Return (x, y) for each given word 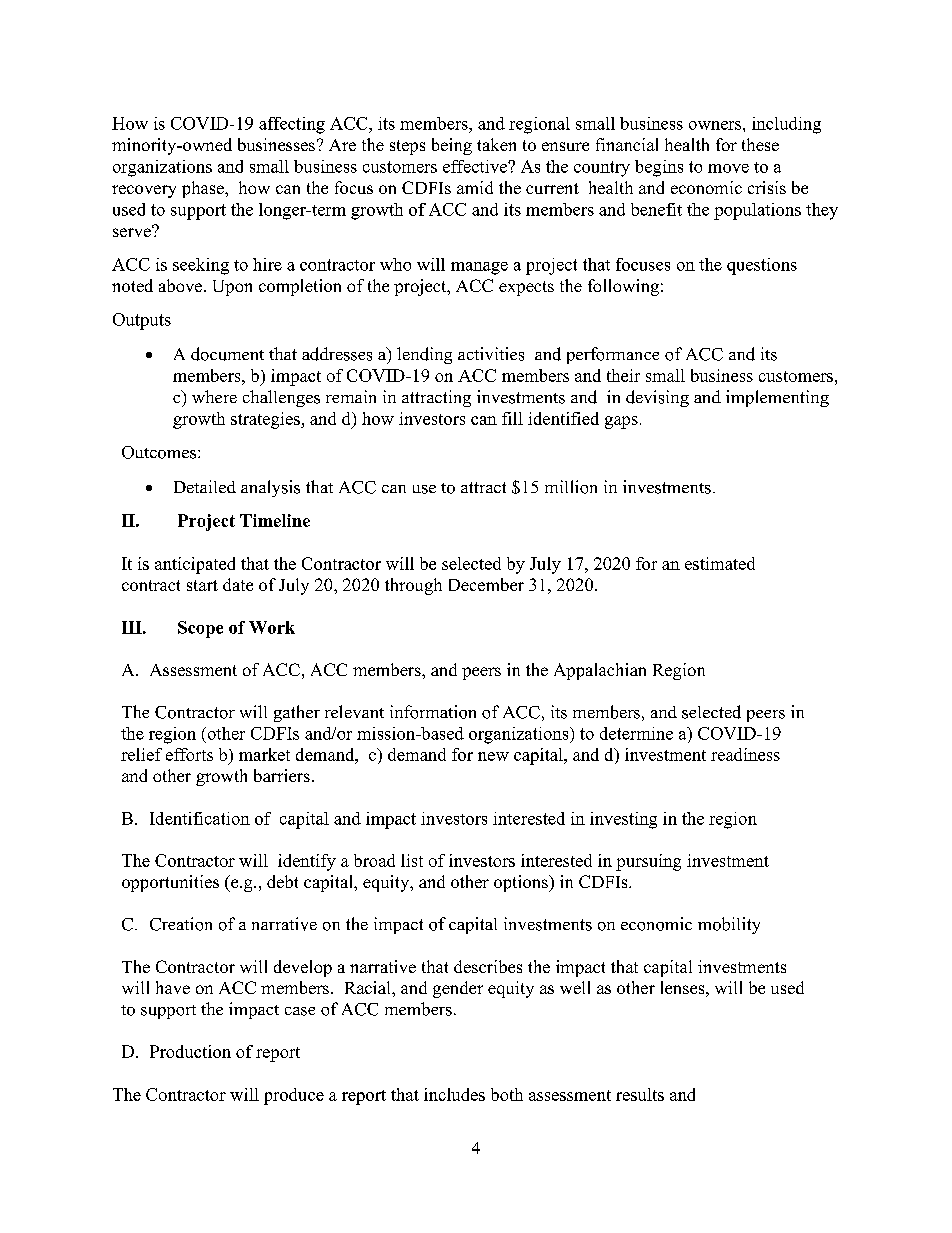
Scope (200, 629)
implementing (777, 398)
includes (454, 1094)
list (412, 860)
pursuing (648, 862)
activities (491, 354)
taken (496, 144)
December (486, 584)
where (214, 396)
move (728, 168)
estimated (720, 563)
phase (204, 189)
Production (190, 1051)
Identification (200, 818)
